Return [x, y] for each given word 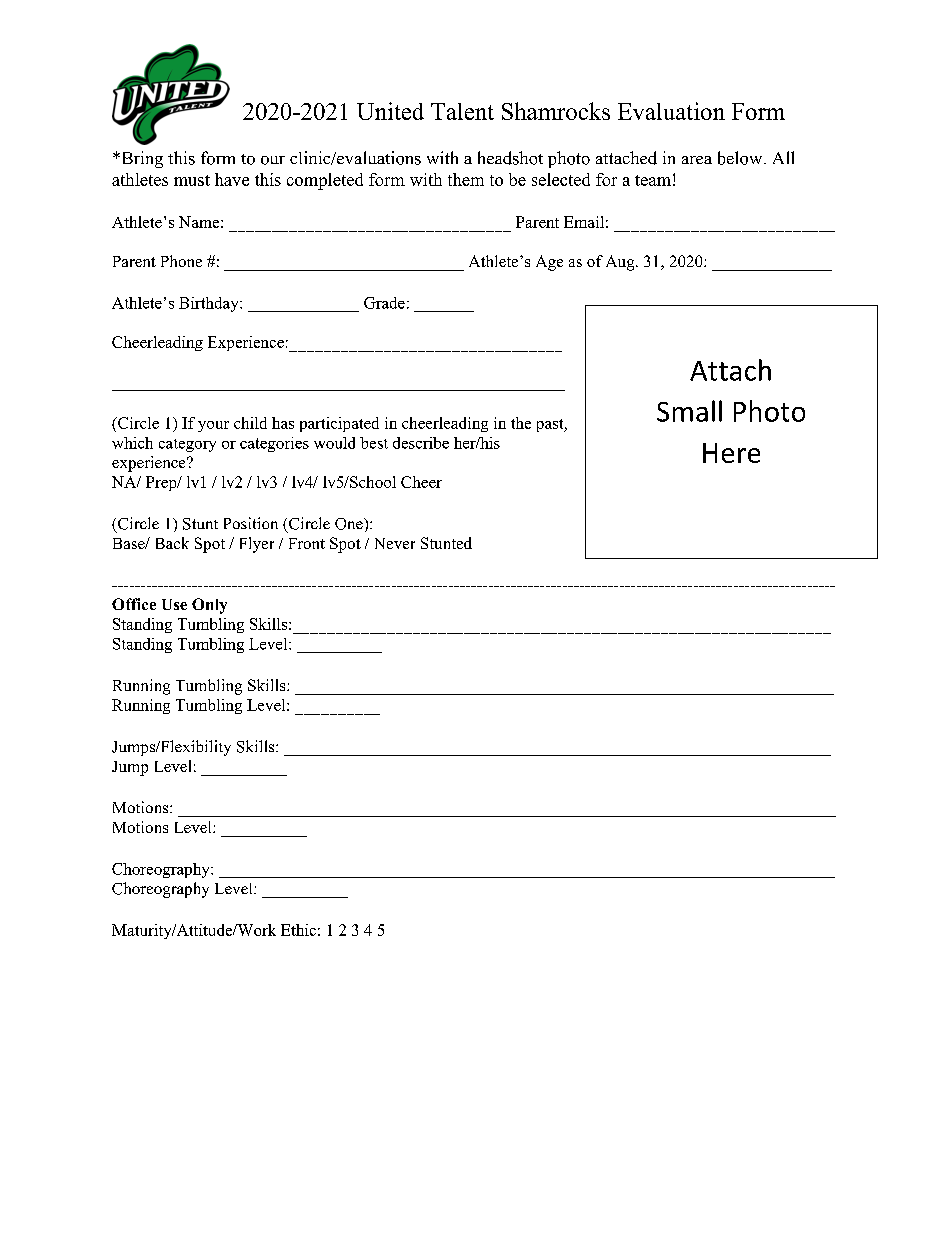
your [213, 426]
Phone [181, 261]
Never [395, 543]
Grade [384, 303]
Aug [621, 263]
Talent [462, 111]
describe [421, 443]
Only [209, 606]
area [697, 160]
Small [689, 411]
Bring [141, 159]
